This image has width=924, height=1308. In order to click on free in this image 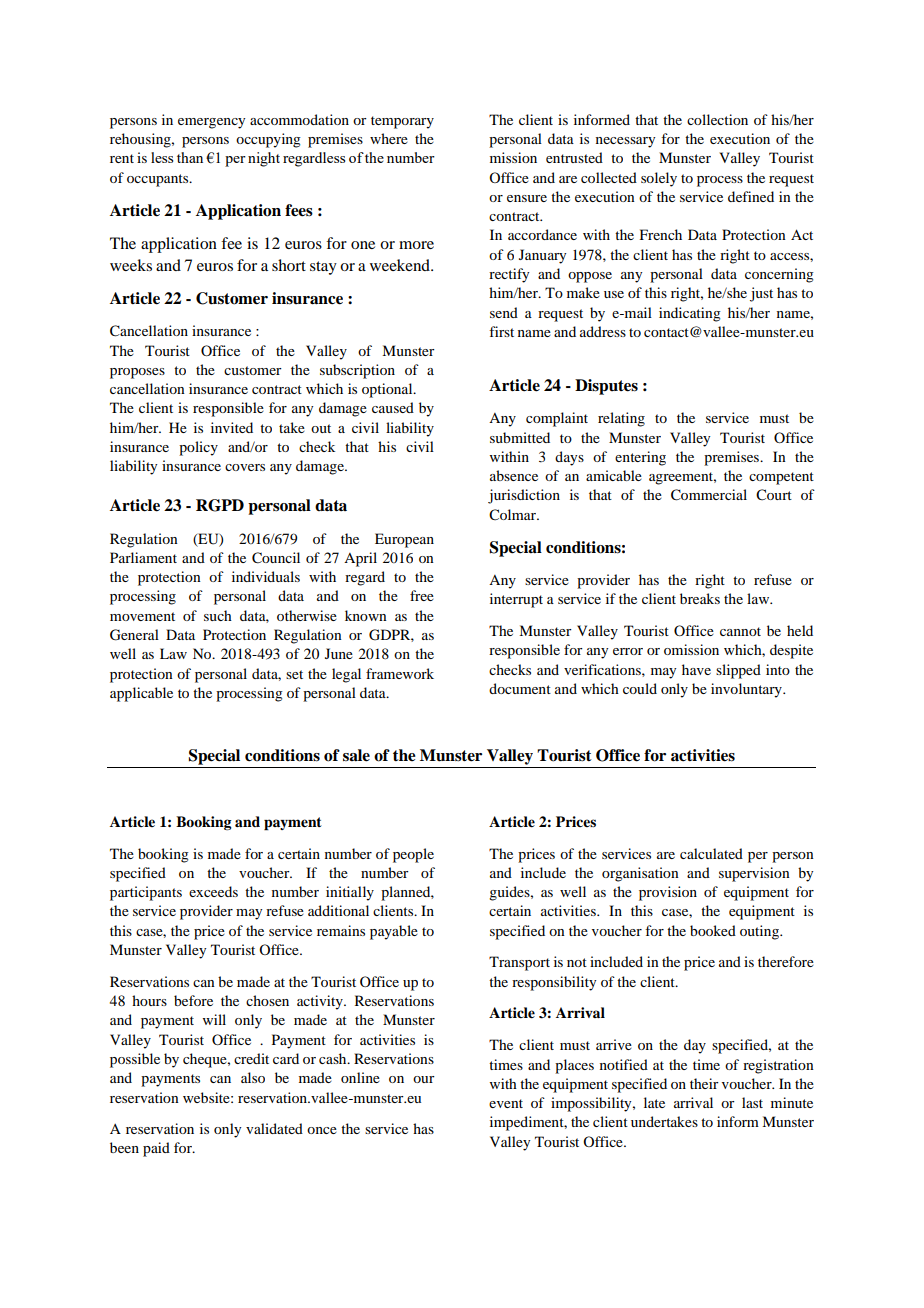, I will do `click(422, 595)`.
